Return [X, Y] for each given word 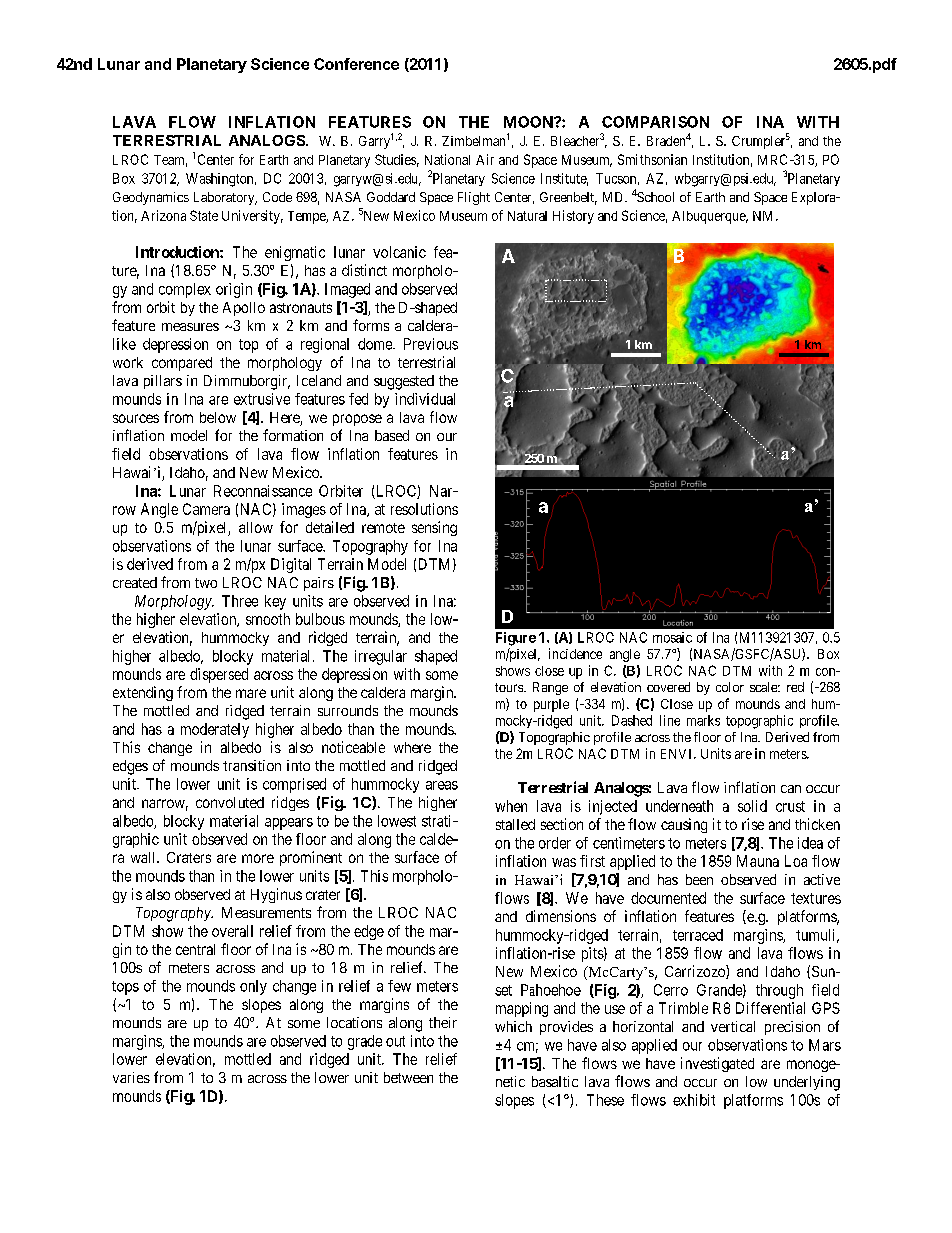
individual [425, 399]
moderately [215, 730]
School [655, 197]
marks [703, 720]
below [218, 417]
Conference [356, 64]
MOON [529, 122]
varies [131, 1077]
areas [442, 785]
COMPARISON [655, 122]
